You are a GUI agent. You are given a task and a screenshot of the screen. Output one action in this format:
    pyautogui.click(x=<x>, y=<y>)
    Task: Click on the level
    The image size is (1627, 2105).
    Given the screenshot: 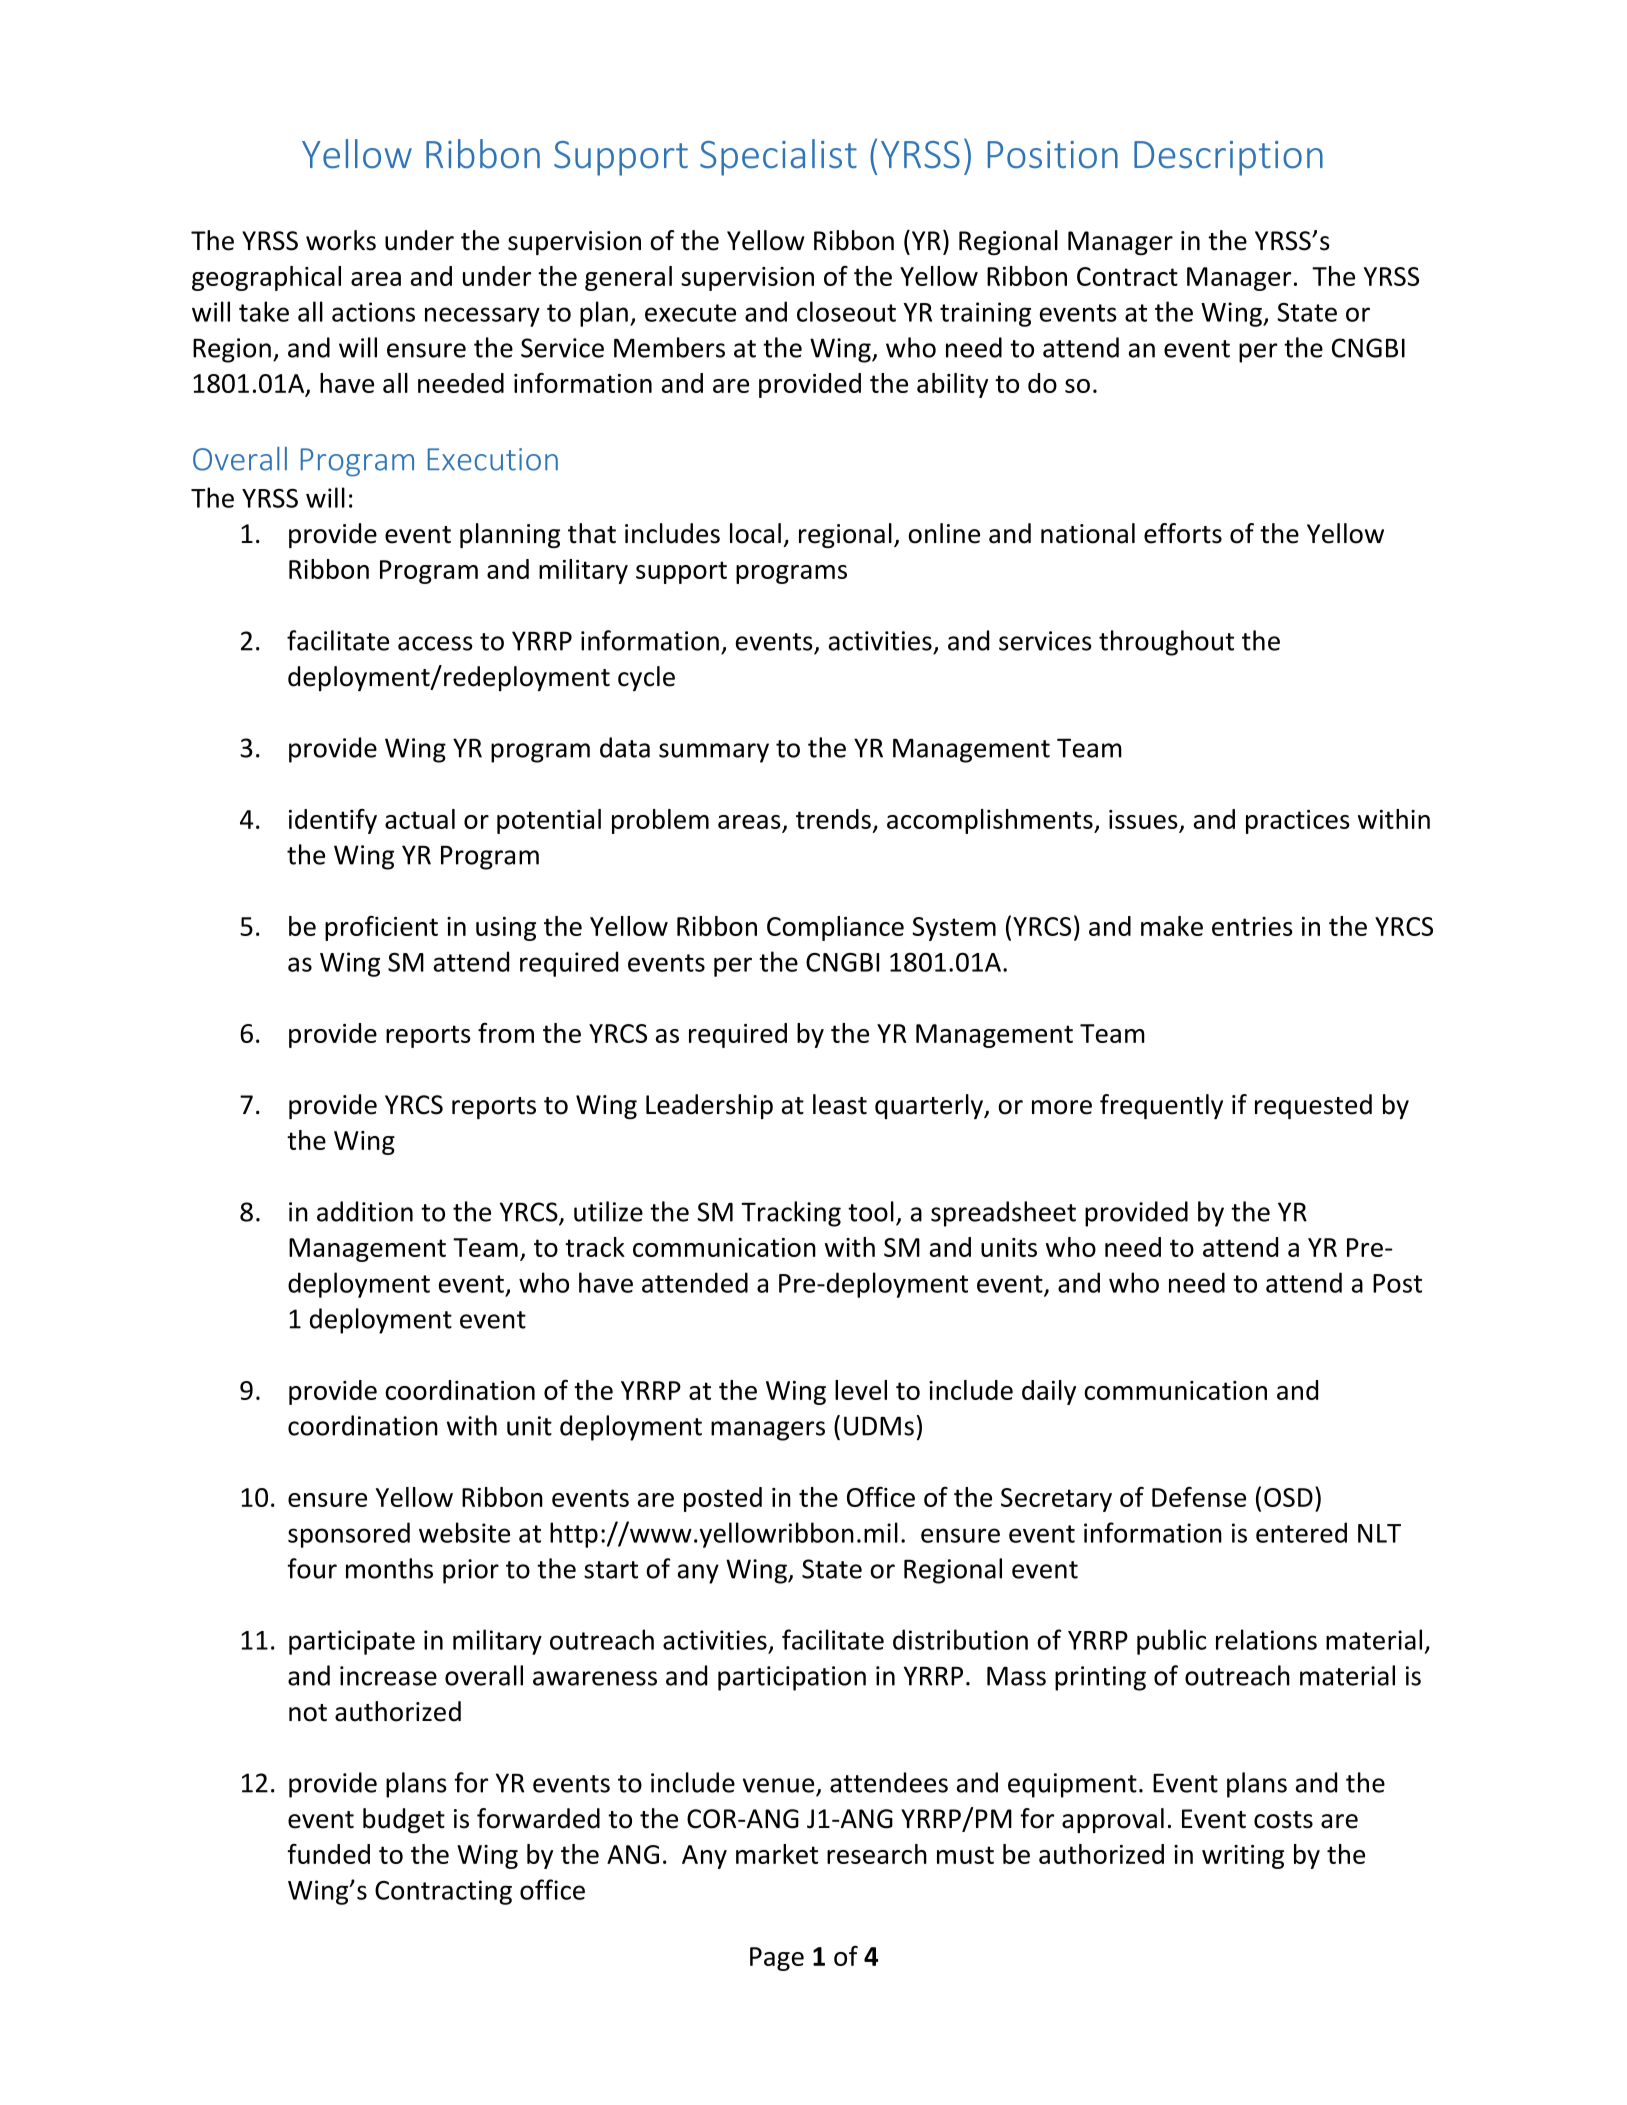 What is the action you would take?
    pyautogui.click(x=861, y=1390)
